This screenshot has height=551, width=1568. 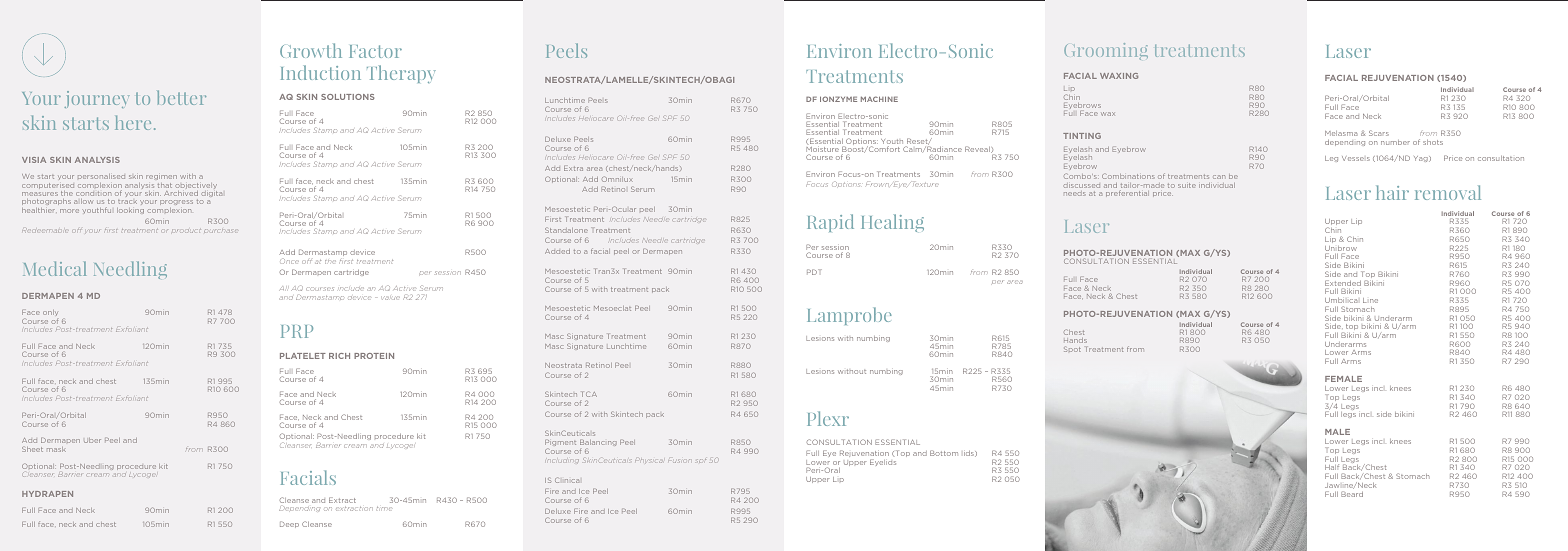 What do you see at coordinates (567, 480) in the screenshot?
I see `Clinical` at bounding box center [567, 480].
